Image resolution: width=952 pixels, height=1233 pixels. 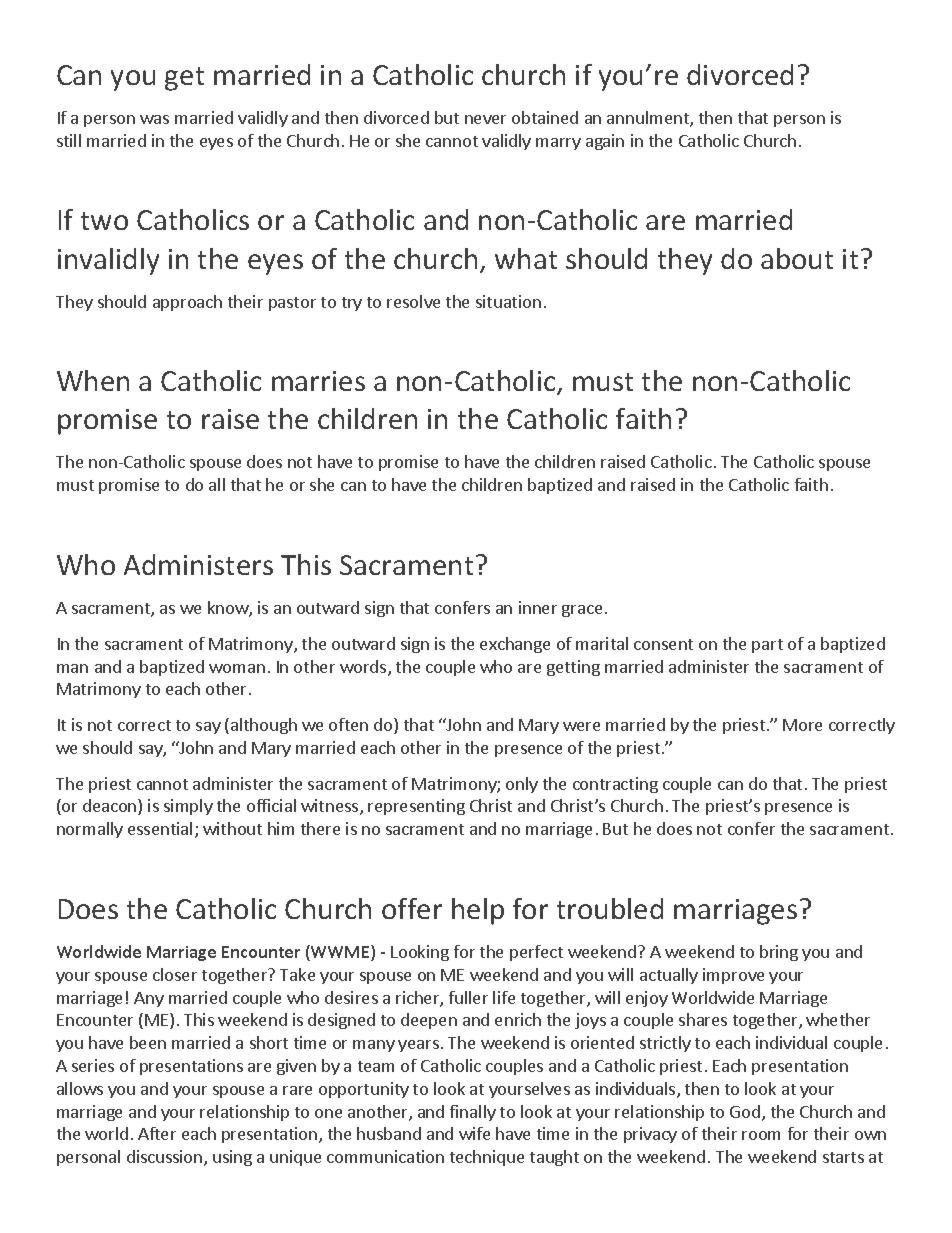 I want to click on never, so click(x=485, y=119).
